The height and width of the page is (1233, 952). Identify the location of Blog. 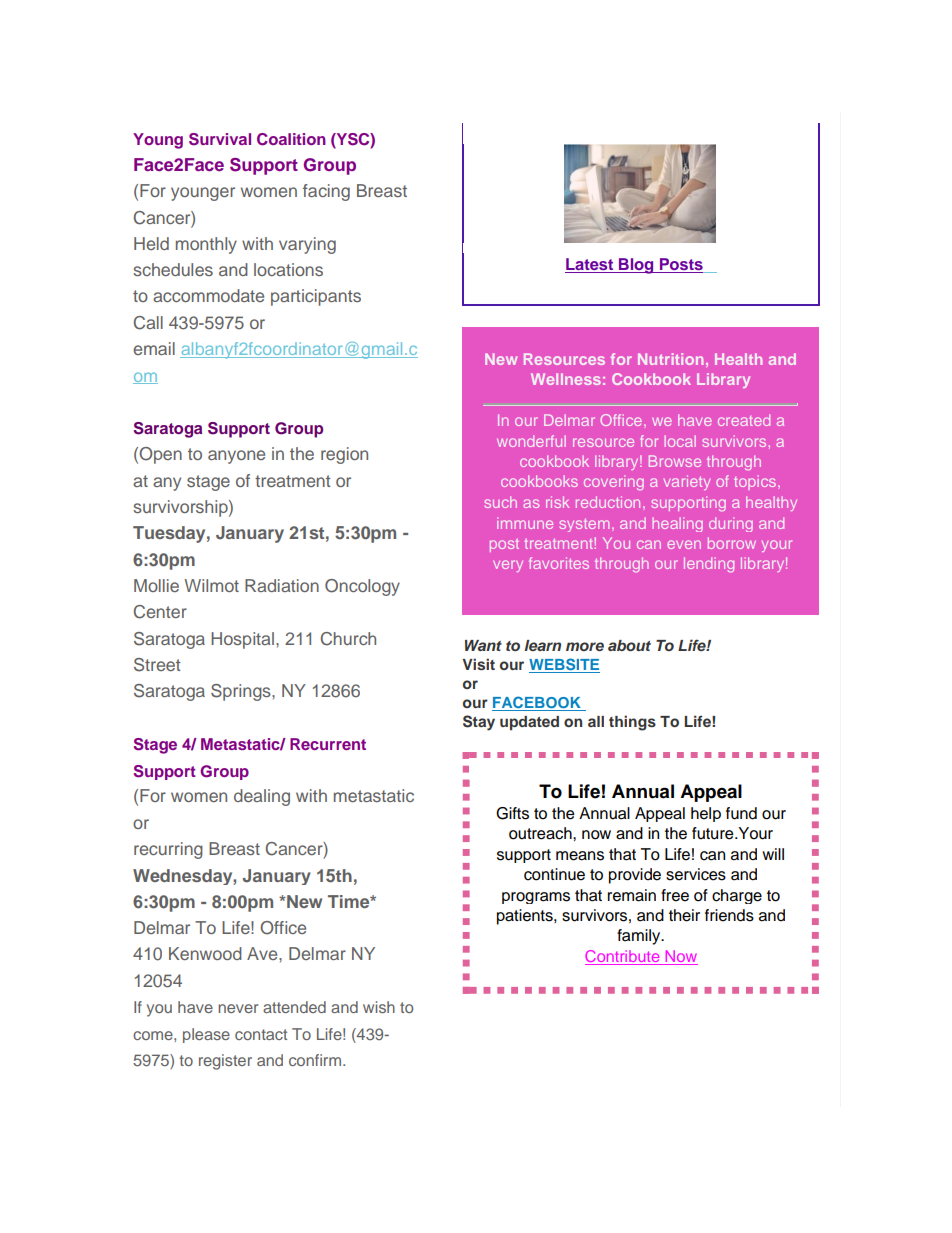
(636, 266).
